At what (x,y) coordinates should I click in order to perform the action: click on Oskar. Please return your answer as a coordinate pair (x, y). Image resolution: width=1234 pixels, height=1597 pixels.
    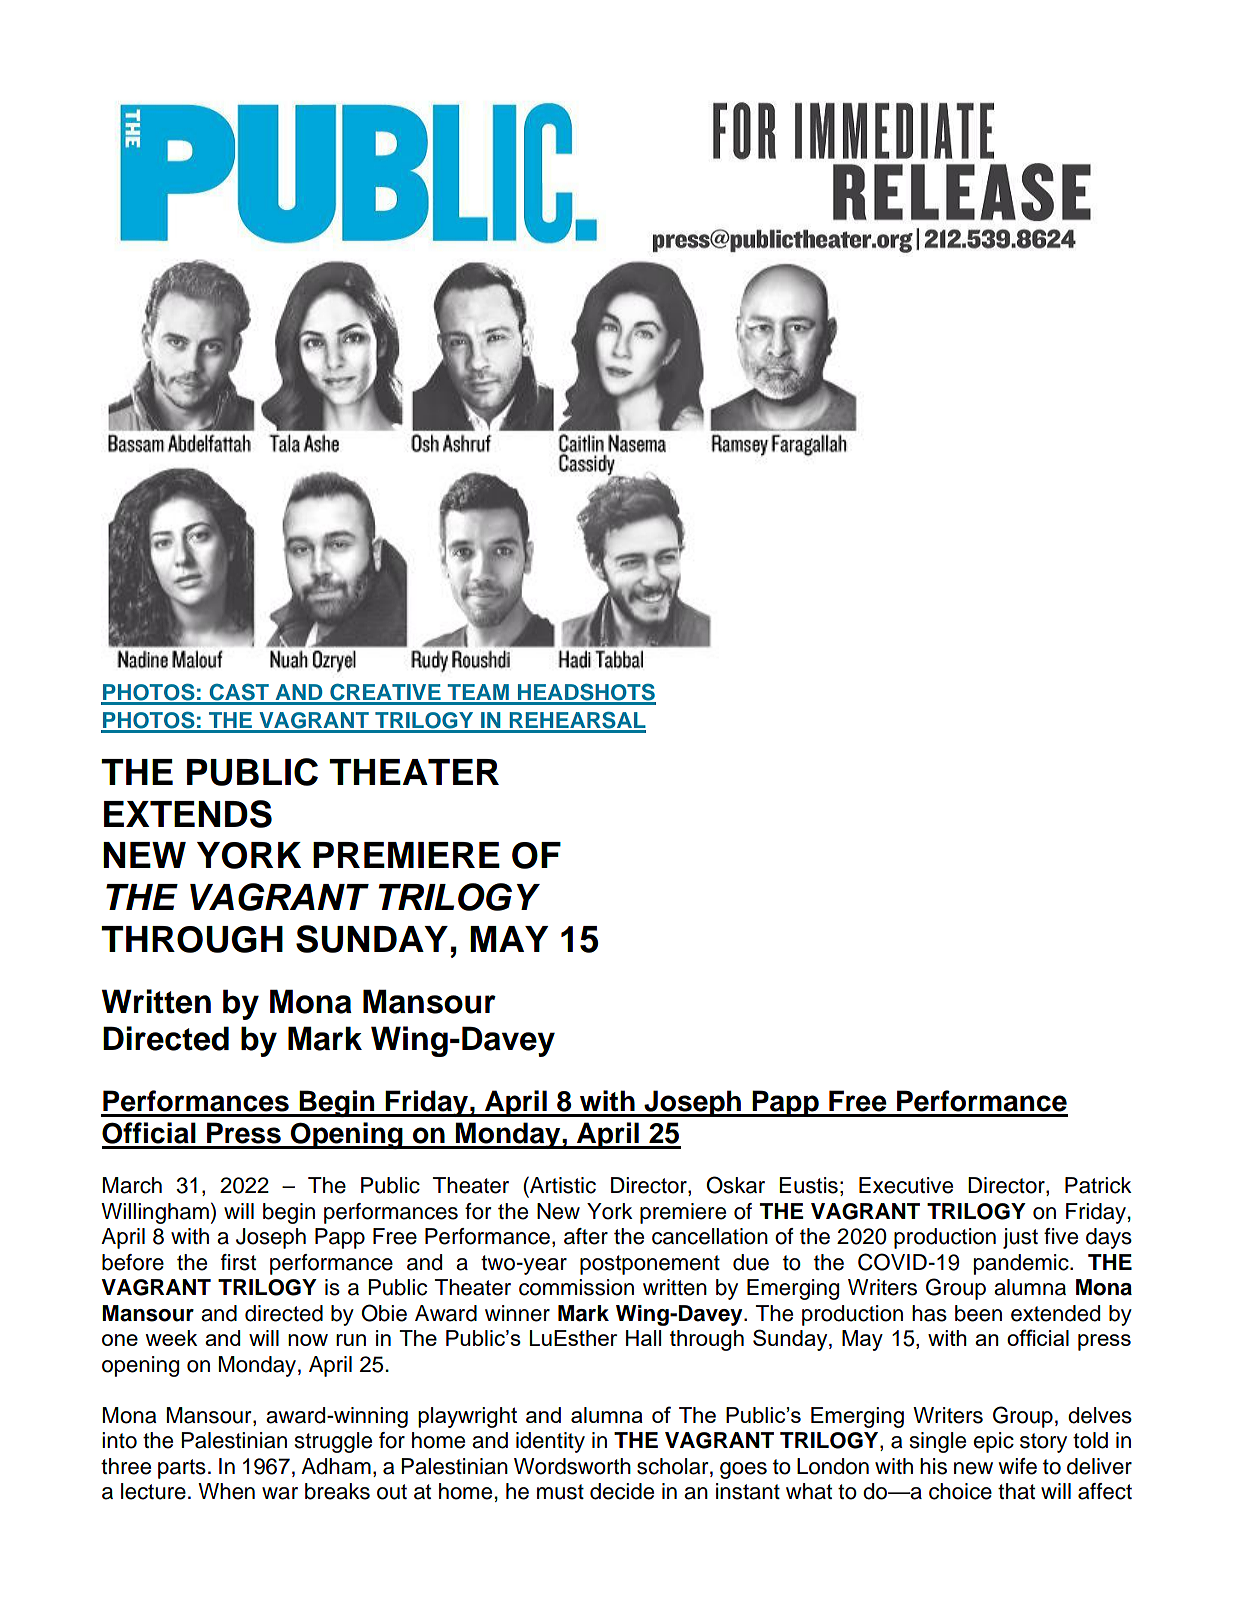
    Looking at the image, I should click on (735, 1185).
